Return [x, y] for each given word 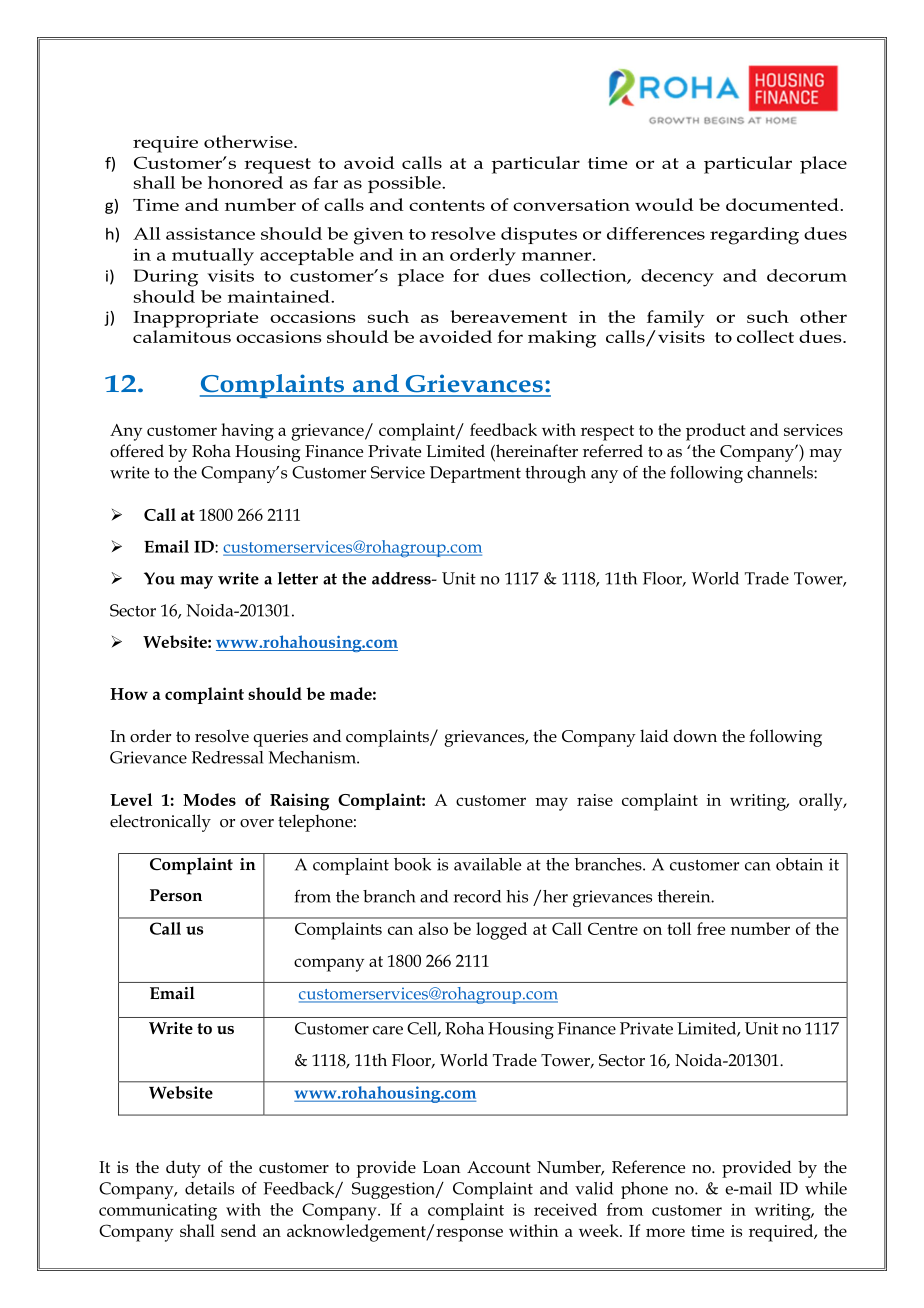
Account [498, 1167]
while [826, 1188]
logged [501, 931]
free [711, 928]
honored [245, 181]
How [129, 694]
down [695, 735]
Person [176, 895]
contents [447, 205]
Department [475, 474]
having [247, 432]
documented [782, 204]
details [209, 1188]
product [716, 432]
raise [595, 800]
